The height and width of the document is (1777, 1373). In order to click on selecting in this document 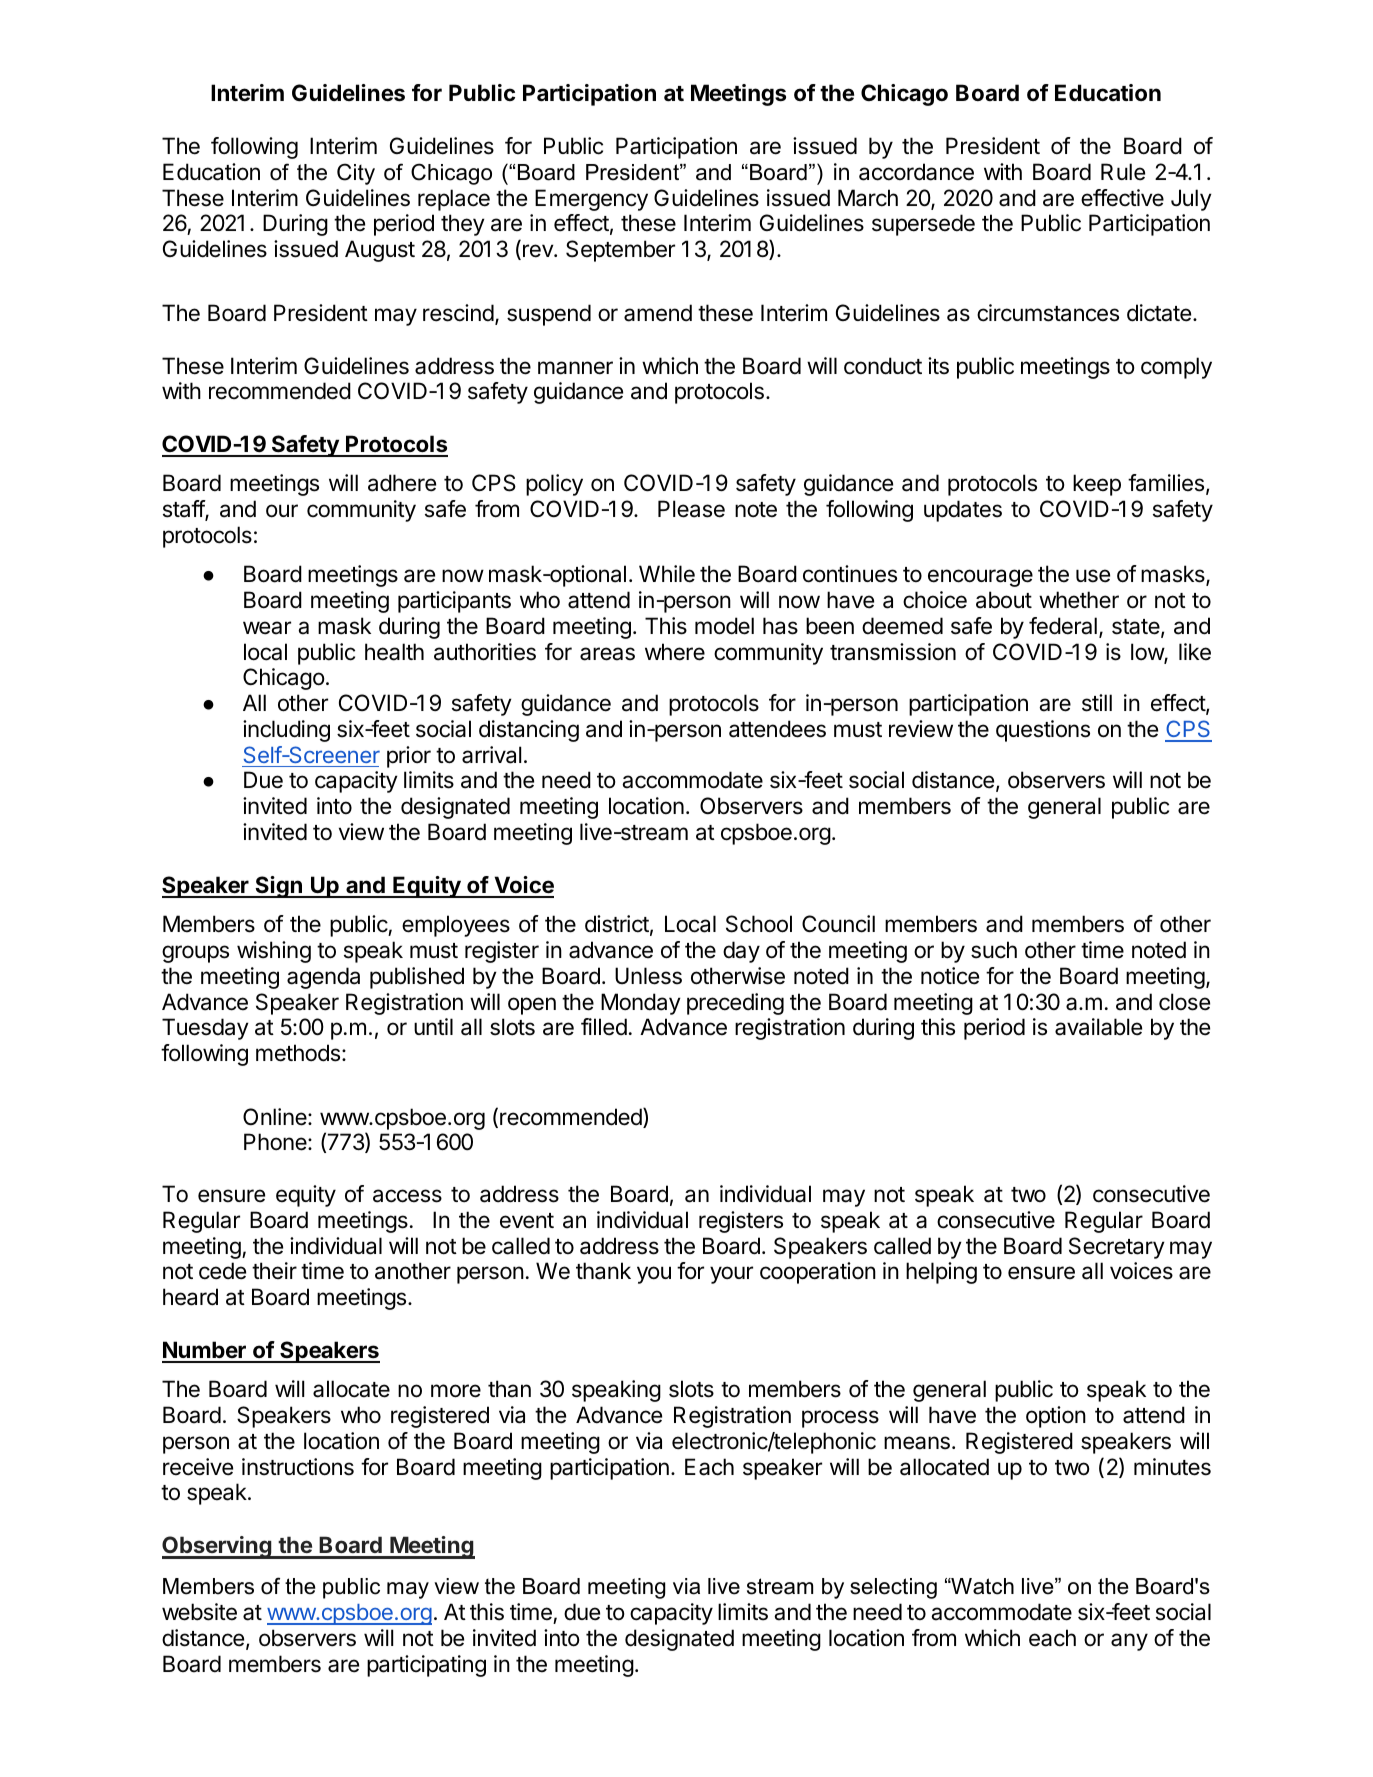, I will do `click(893, 1588)`.
